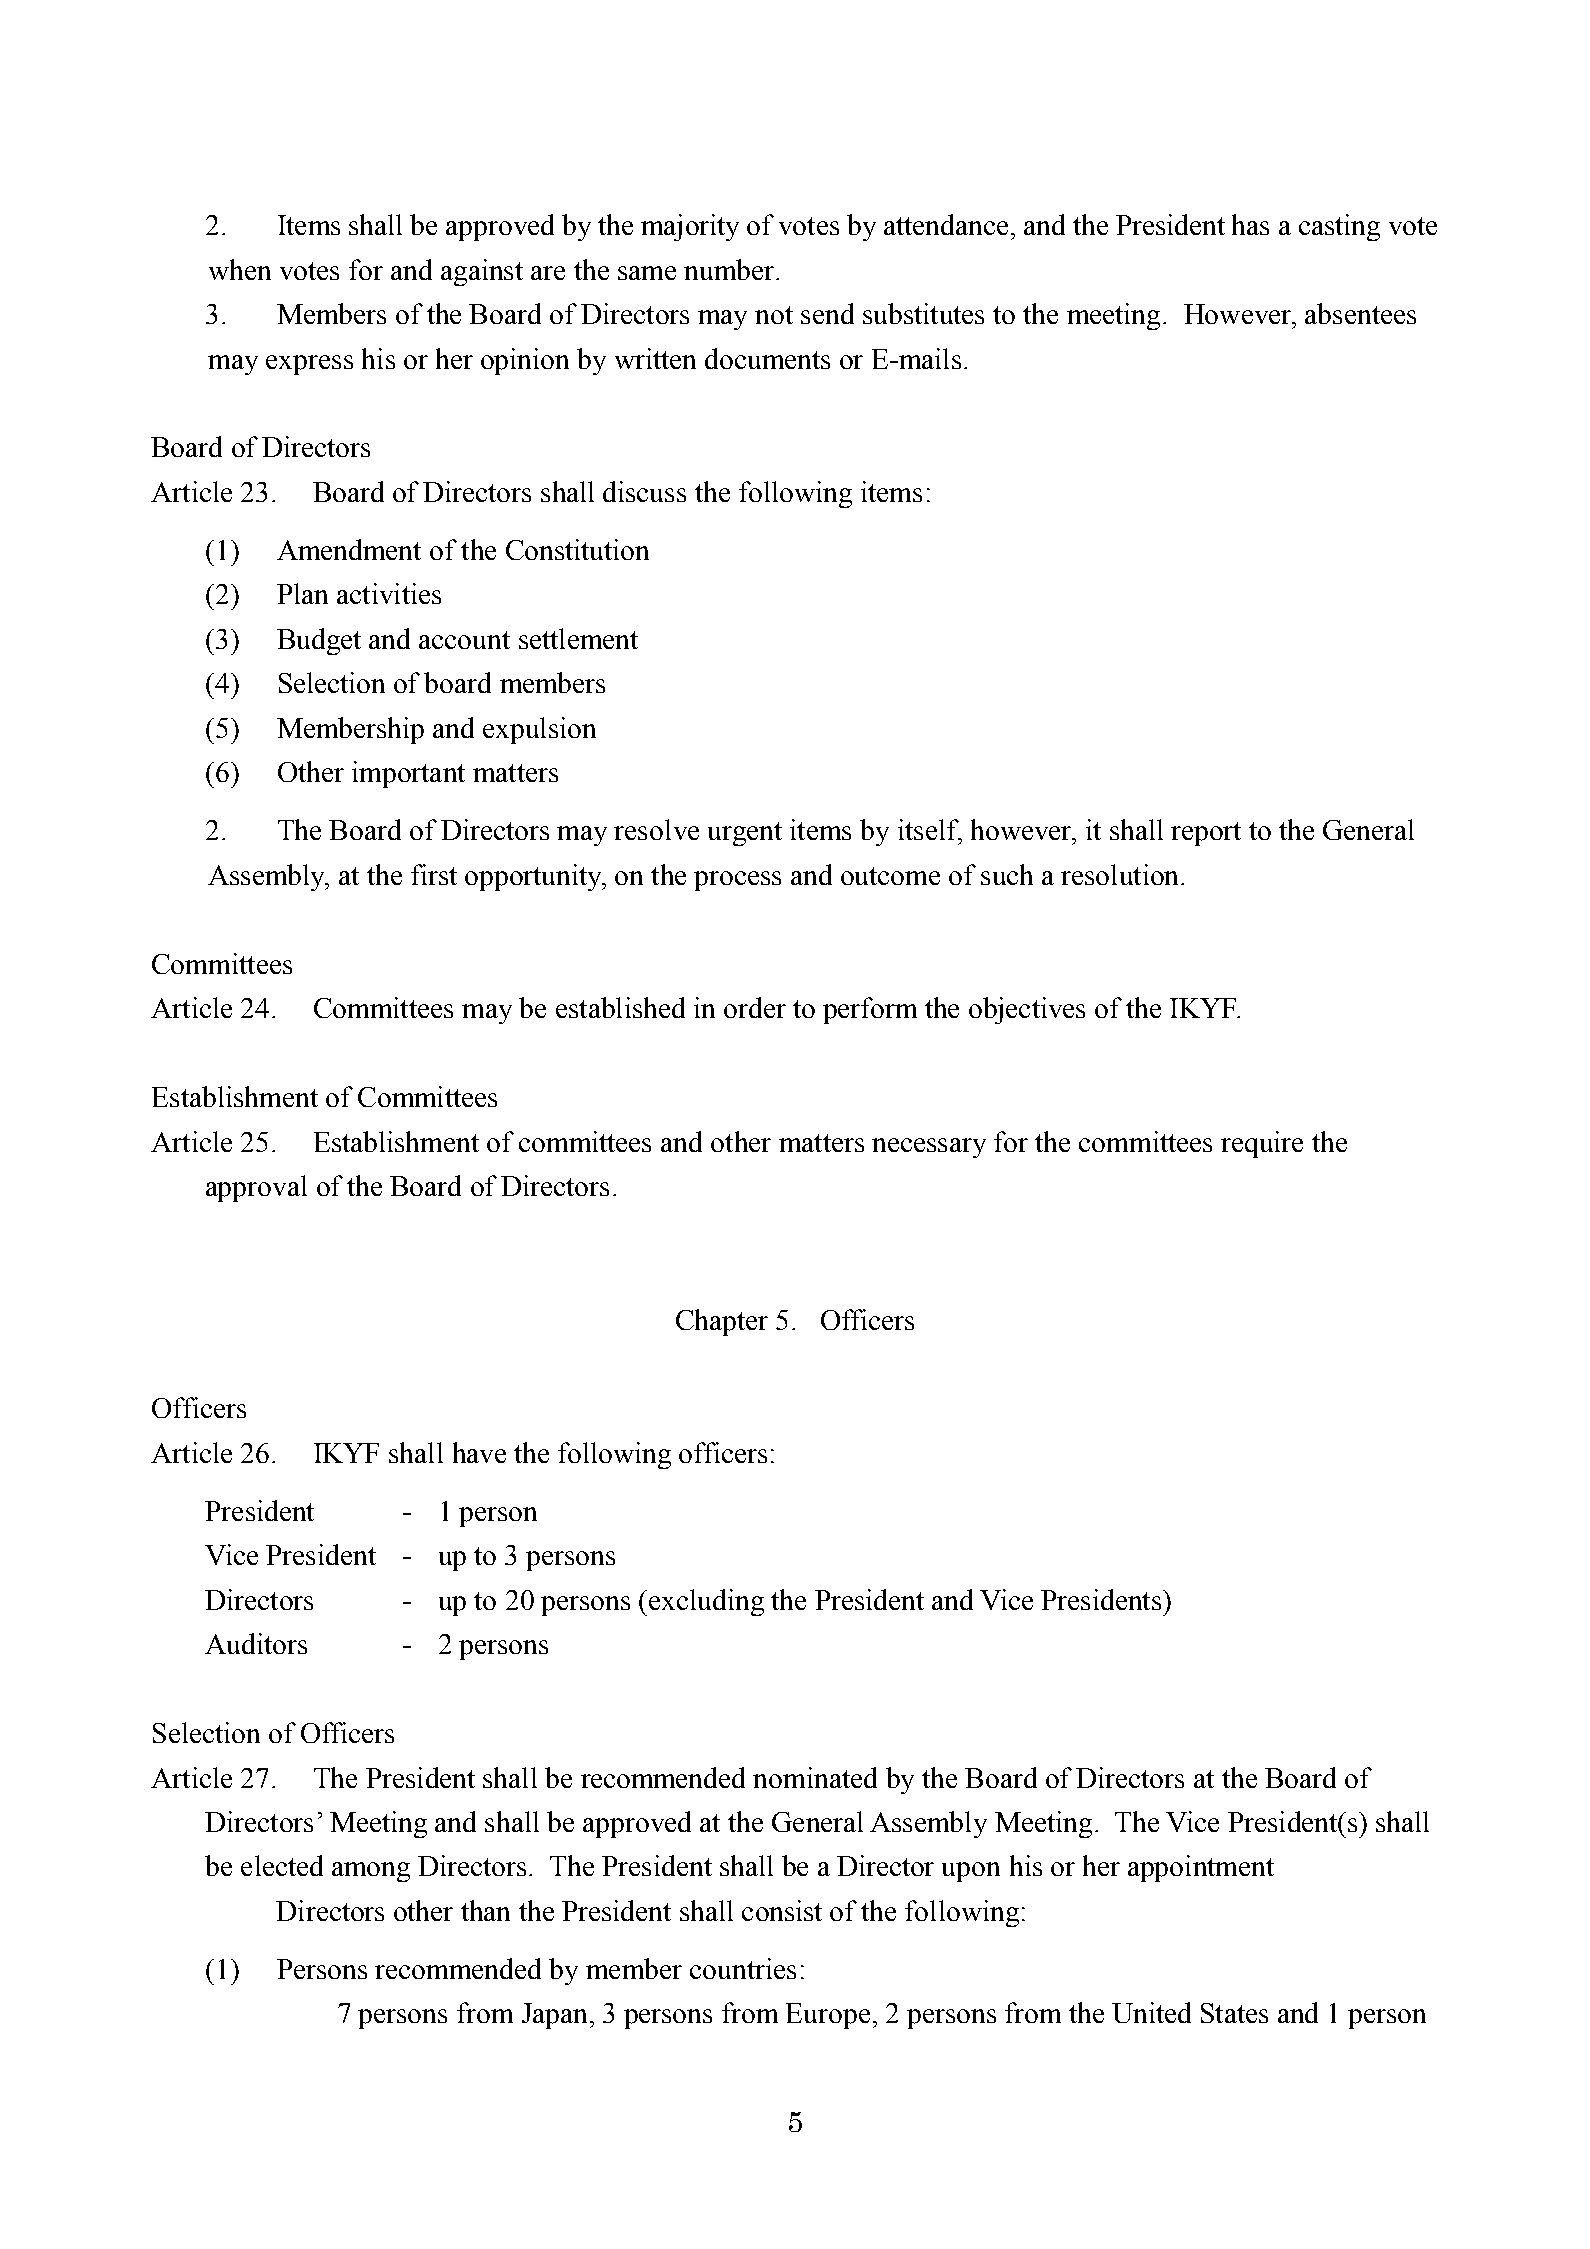 This screenshot has width=1590, height=2249. I want to click on send, so click(827, 313).
